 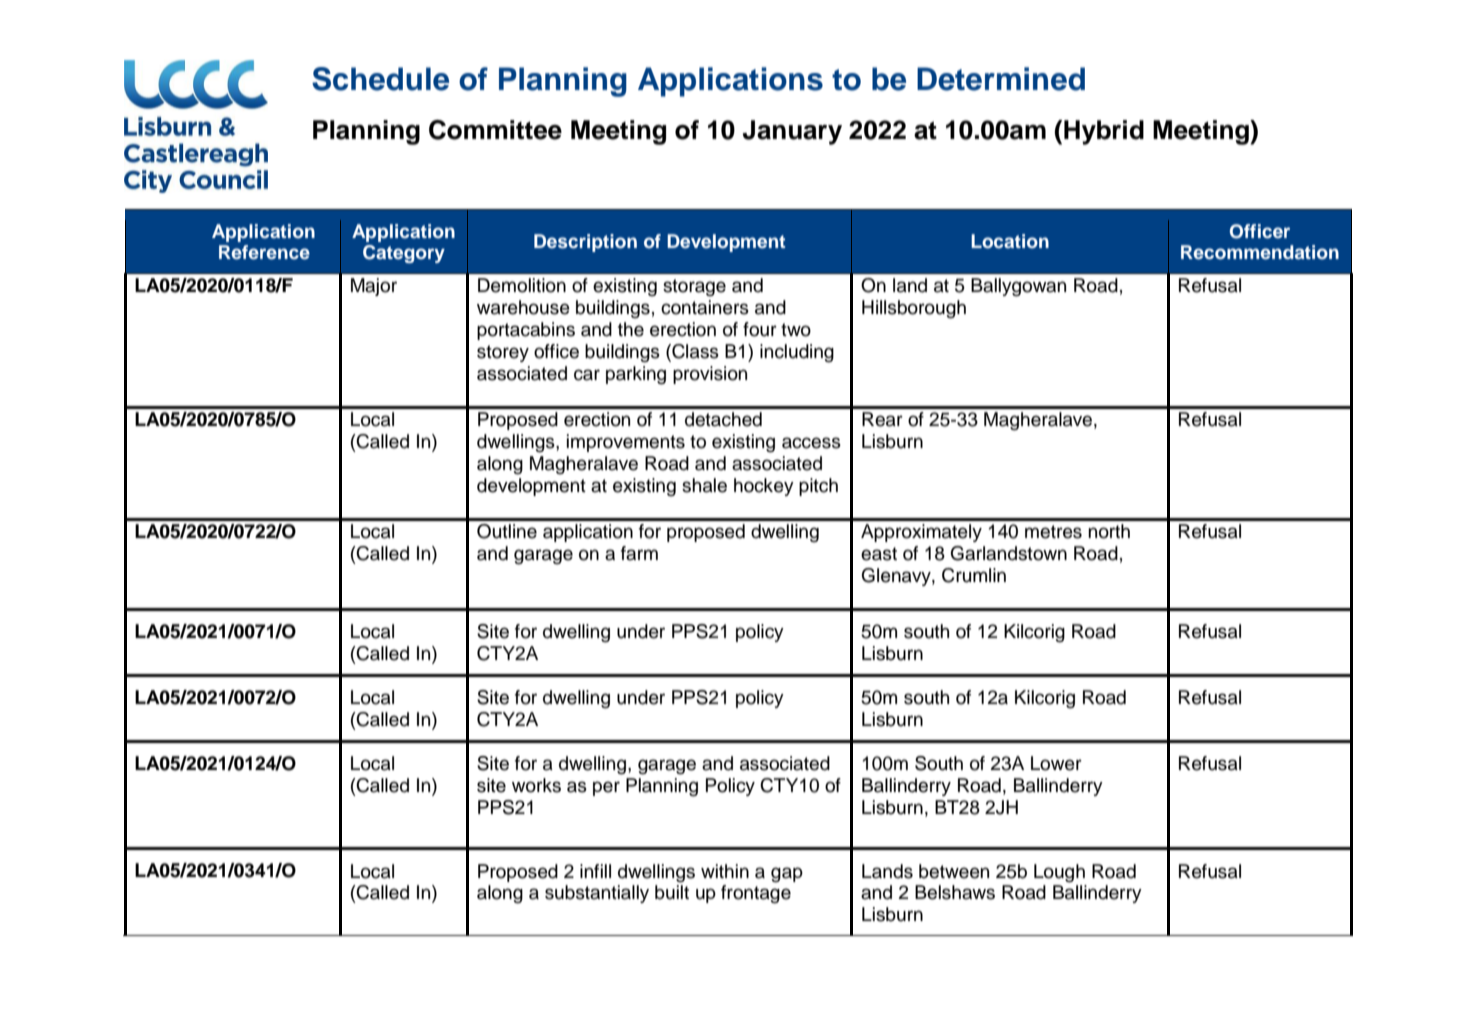 What do you see at coordinates (380, 79) in the screenshot?
I see `Schedule` at bounding box center [380, 79].
